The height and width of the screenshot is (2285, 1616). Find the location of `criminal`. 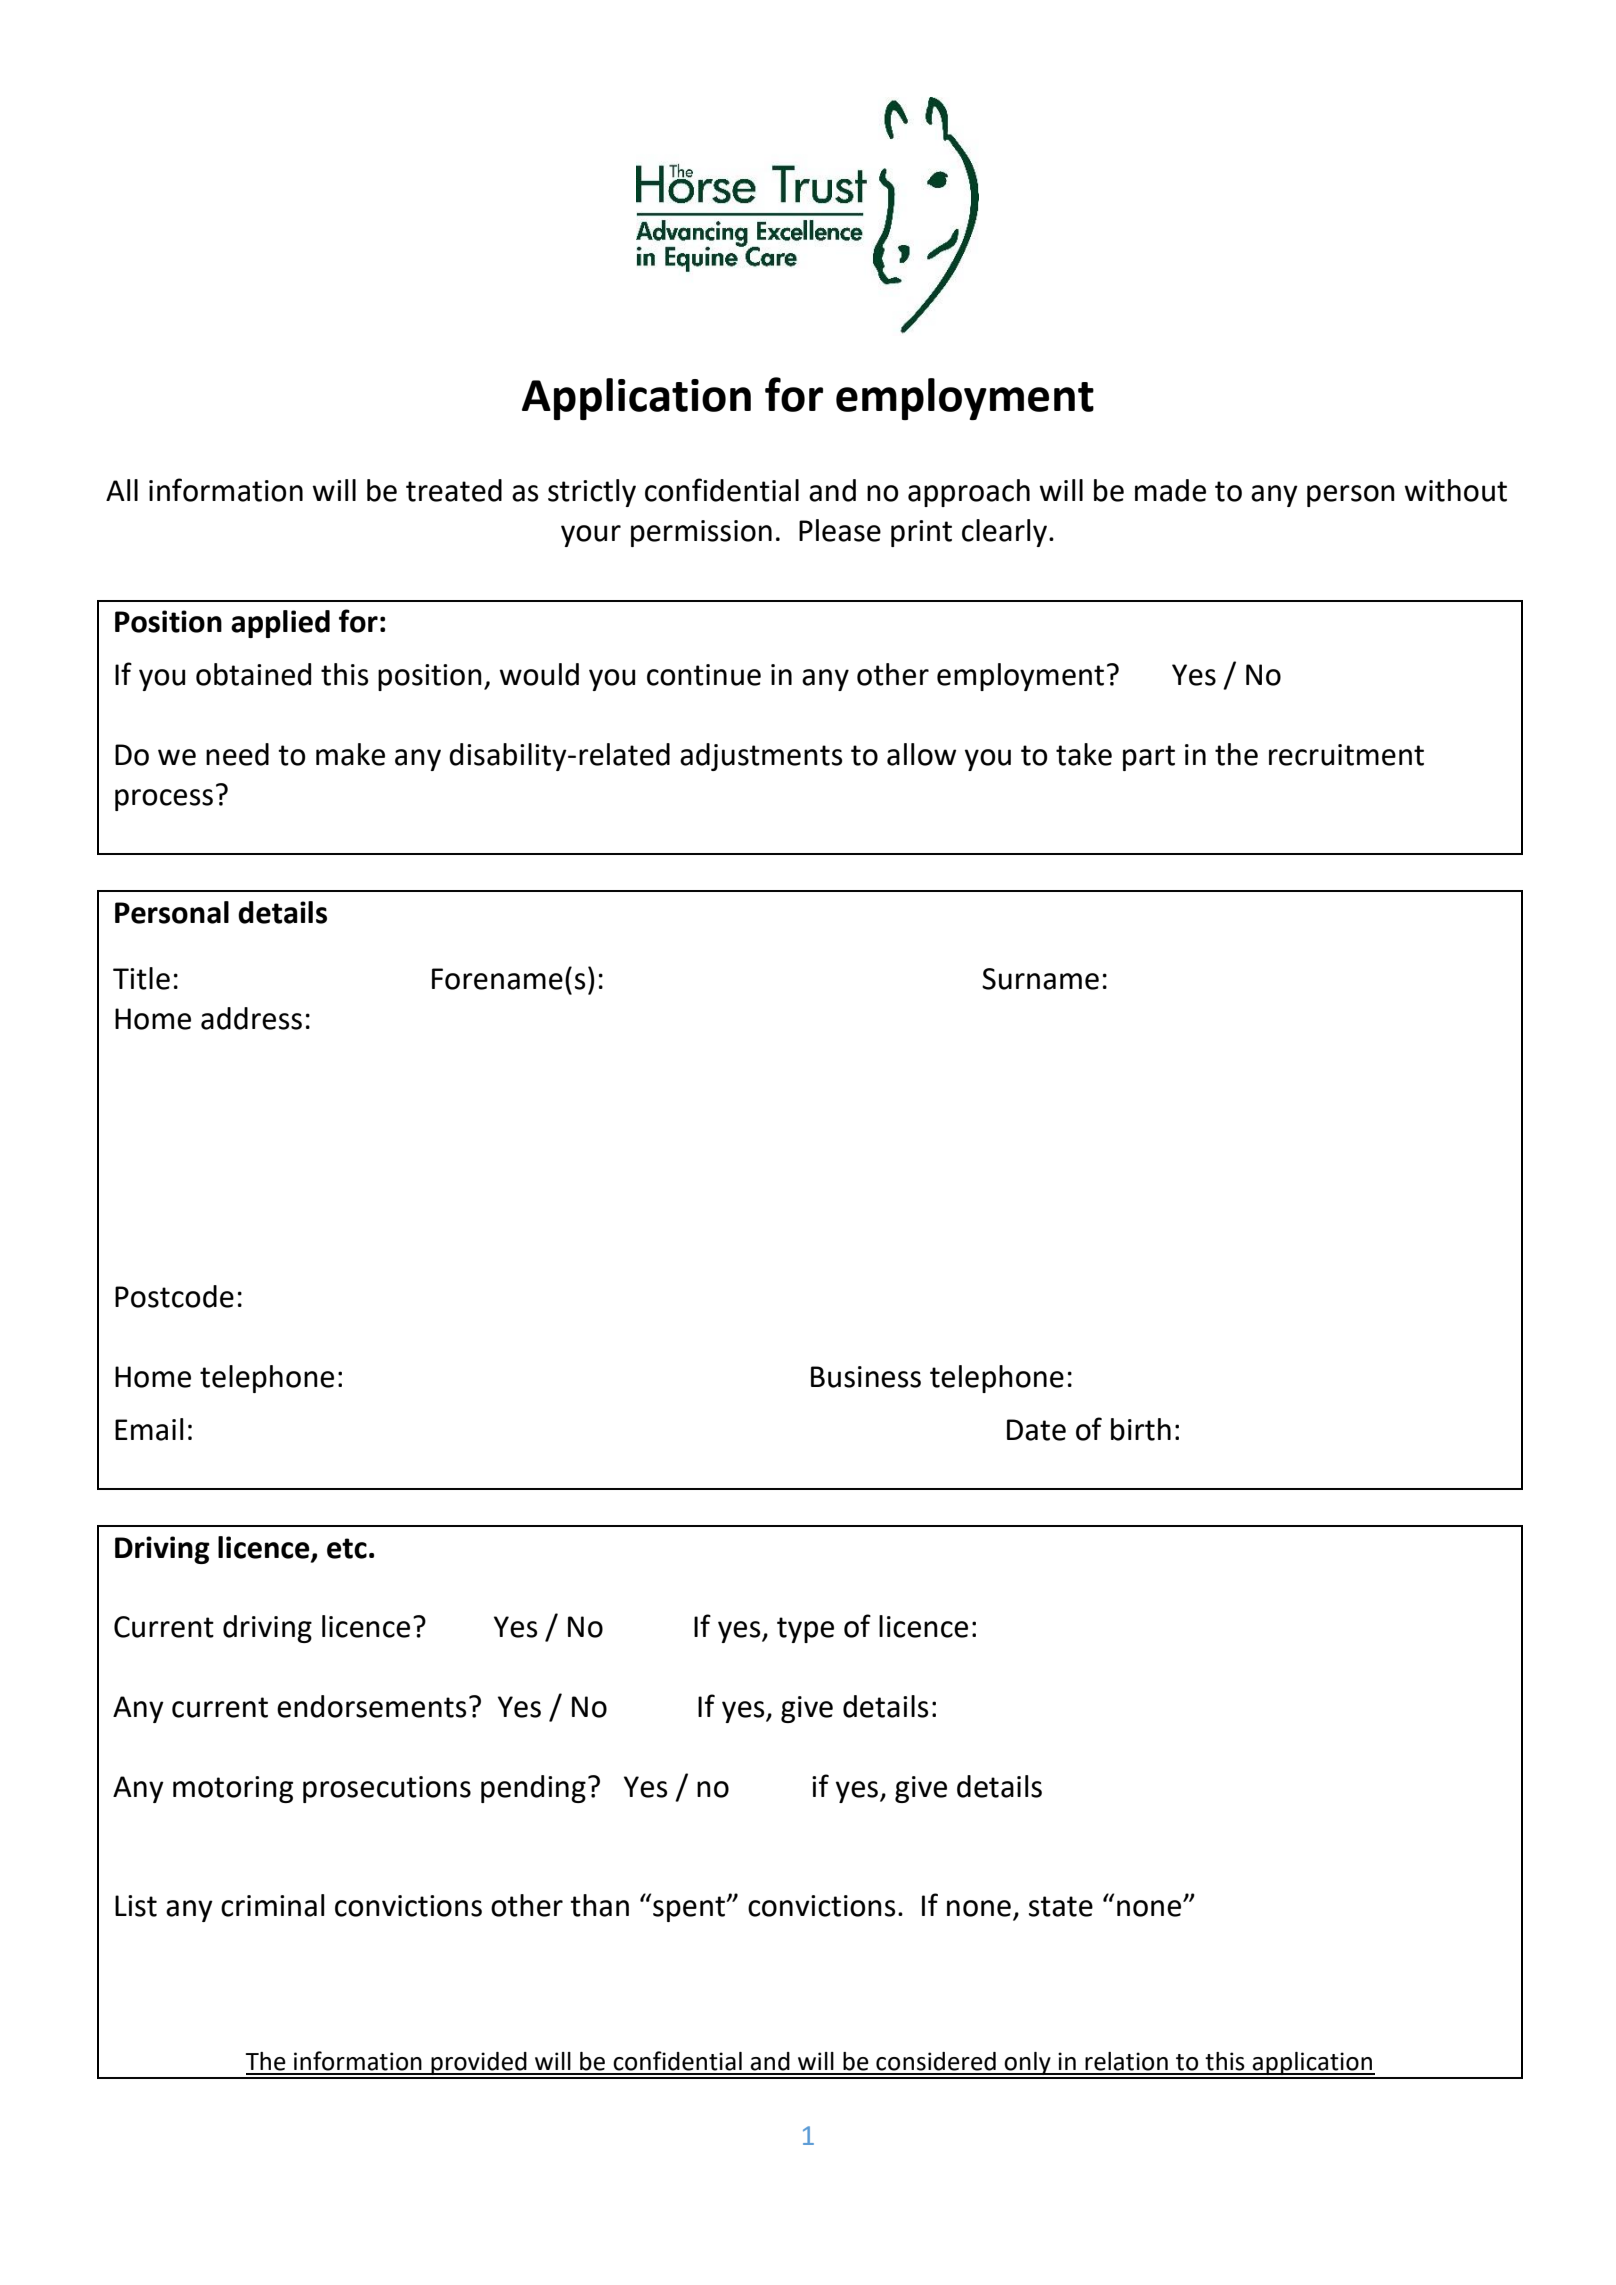

criminal is located at coordinates (272, 1905).
